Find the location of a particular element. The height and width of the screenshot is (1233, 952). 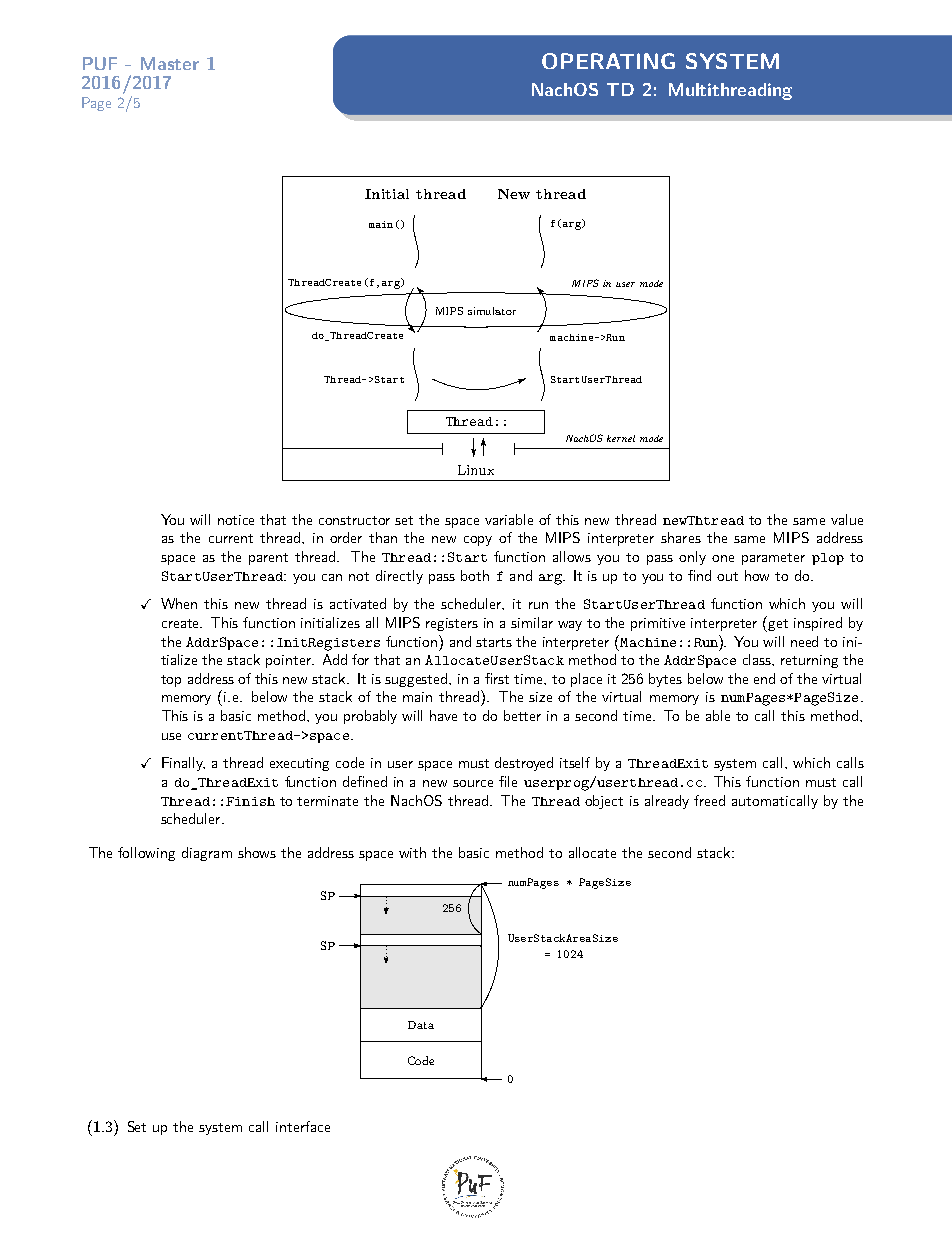

OPERATING is located at coordinates (608, 61).
